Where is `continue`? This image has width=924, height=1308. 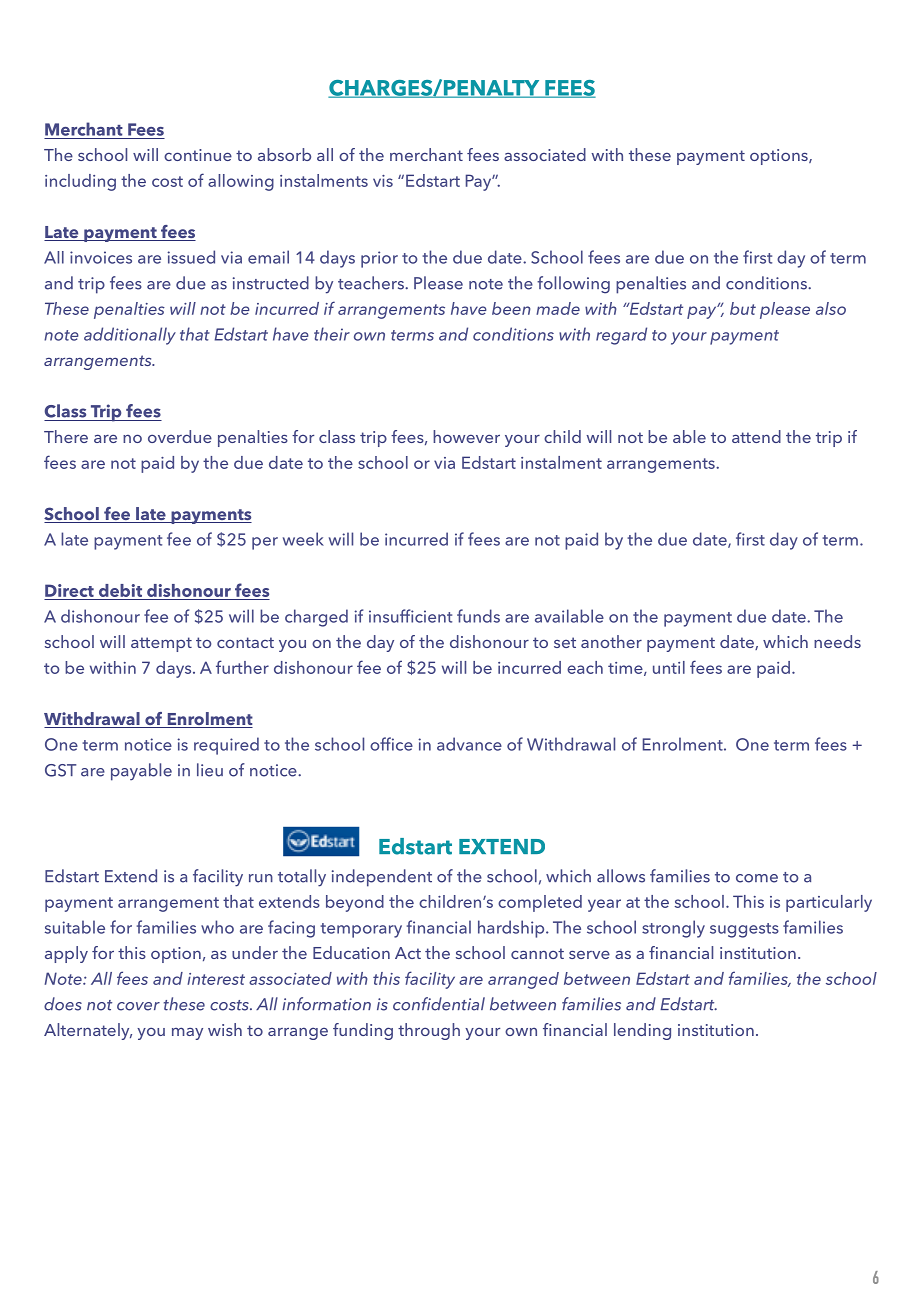
continue is located at coordinates (198, 155).
